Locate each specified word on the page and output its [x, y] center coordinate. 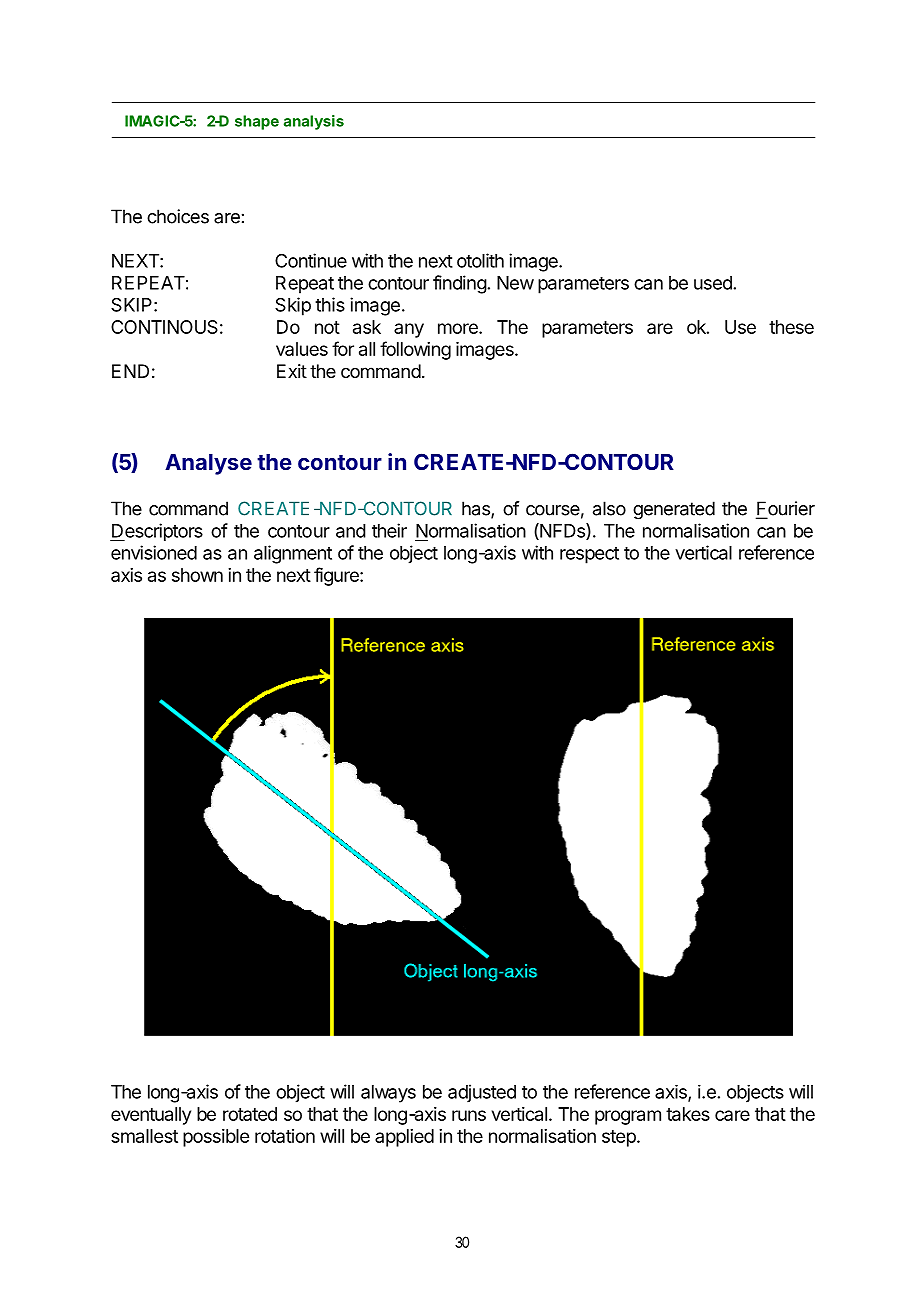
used [713, 283]
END [130, 371]
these [791, 327]
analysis [314, 122]
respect [589, 555]
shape [257, 122]
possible [216, 1138]
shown [197, 575]
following [415, 350]
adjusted [482, 1093]
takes [688, 1114]
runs [469, 1115]
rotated [250, 1114]
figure [337, 576]
